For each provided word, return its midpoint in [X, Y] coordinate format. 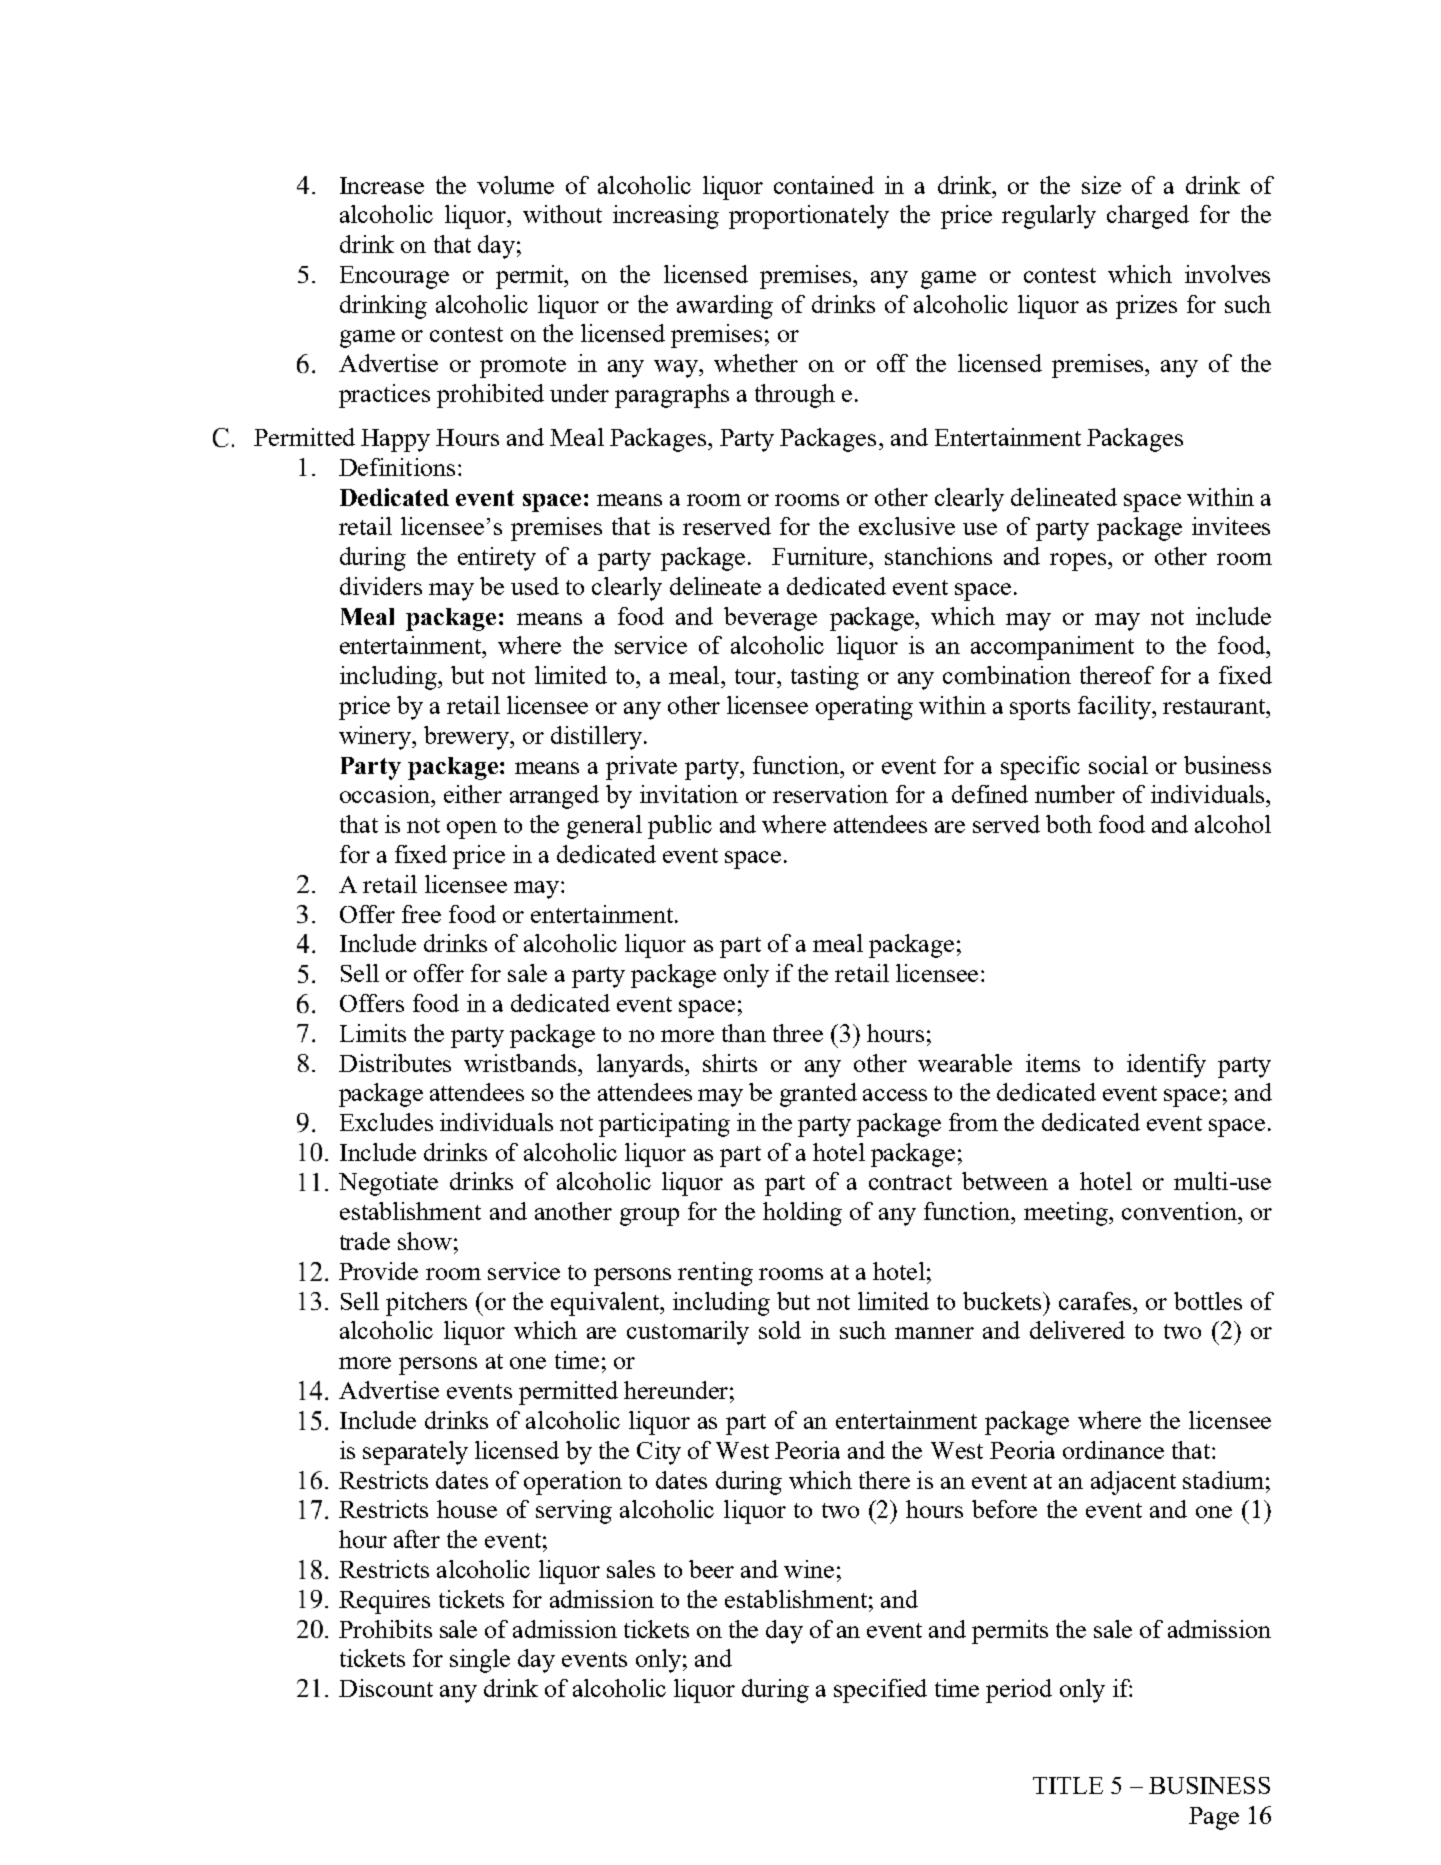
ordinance [1113, 1450]
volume [515, 185]
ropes [1079, 562]
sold [780, 1330]
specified [880, 1691]
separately [415, 1453]
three [798, 1033]
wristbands [521, 1063]
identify [1166, 1066]
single [480, 1661]
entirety [497, 559]
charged [1148, 217]
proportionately [809, 217]
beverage [770, 619]
